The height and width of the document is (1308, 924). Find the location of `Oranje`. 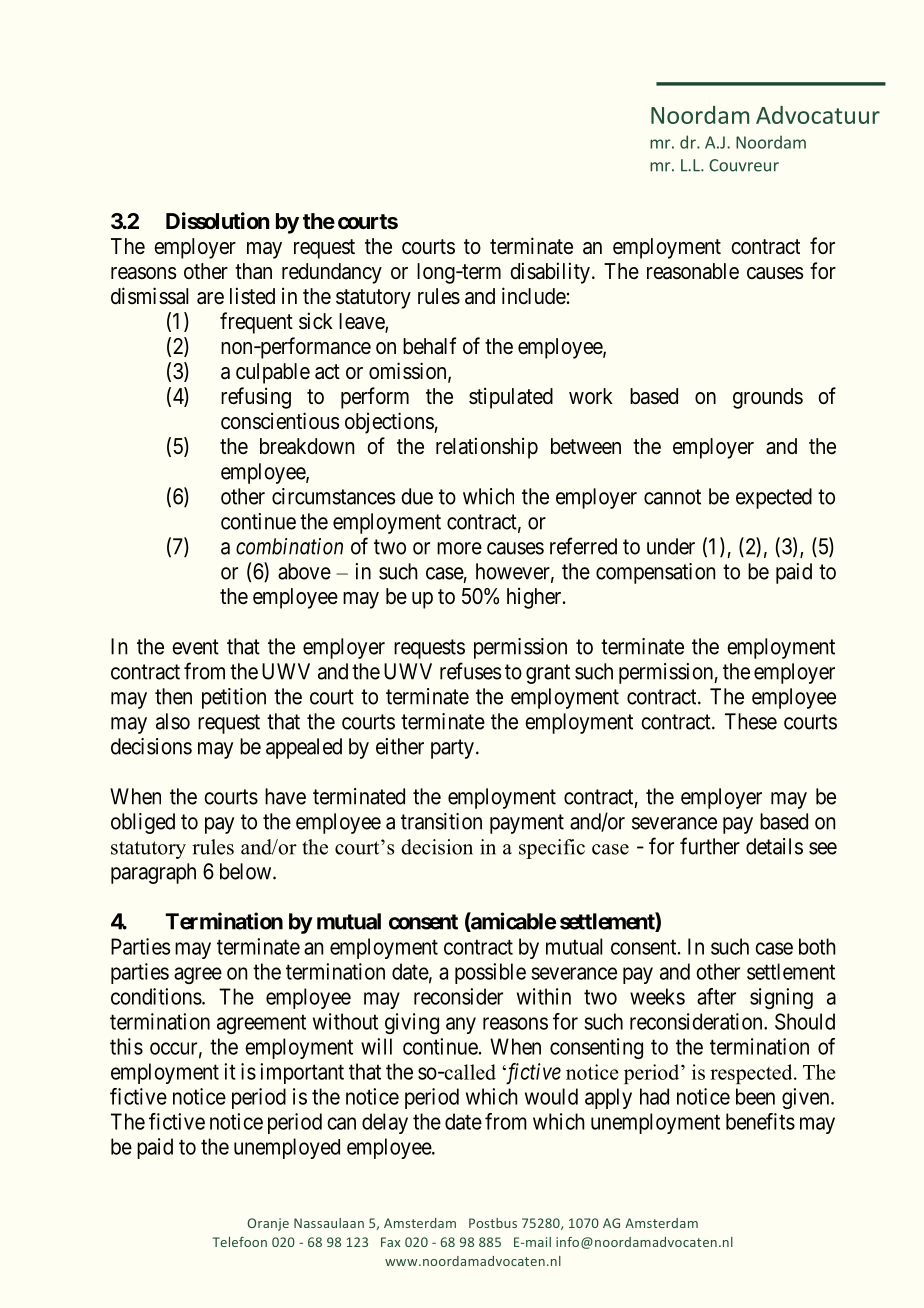

Oranje is located at coordinates (268, 1224).
